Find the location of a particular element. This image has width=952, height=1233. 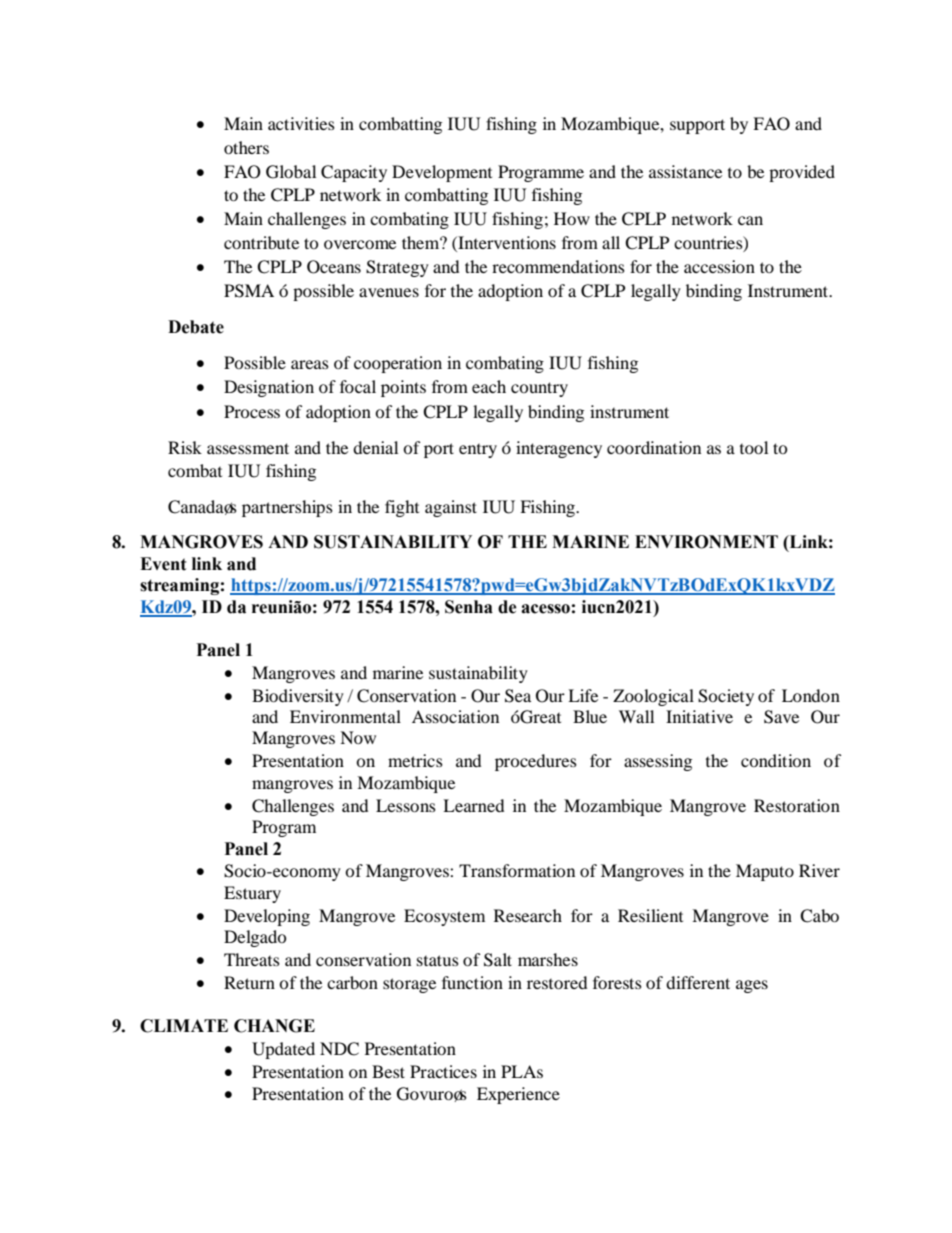

assessment is located at coordinates (248, 448).
